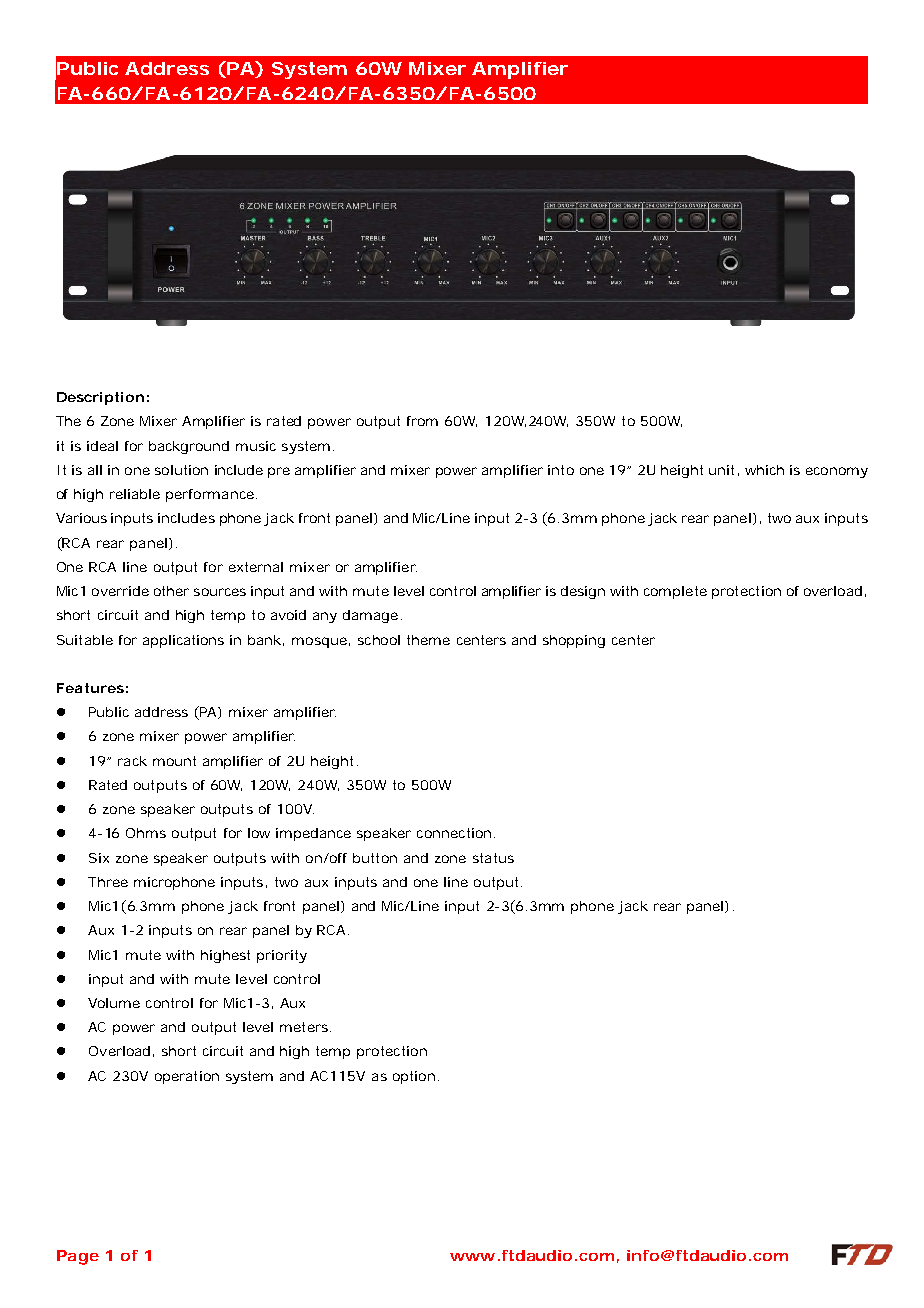 This document has width=924, height=1308. I want to click on complete, so click(675, 592).
